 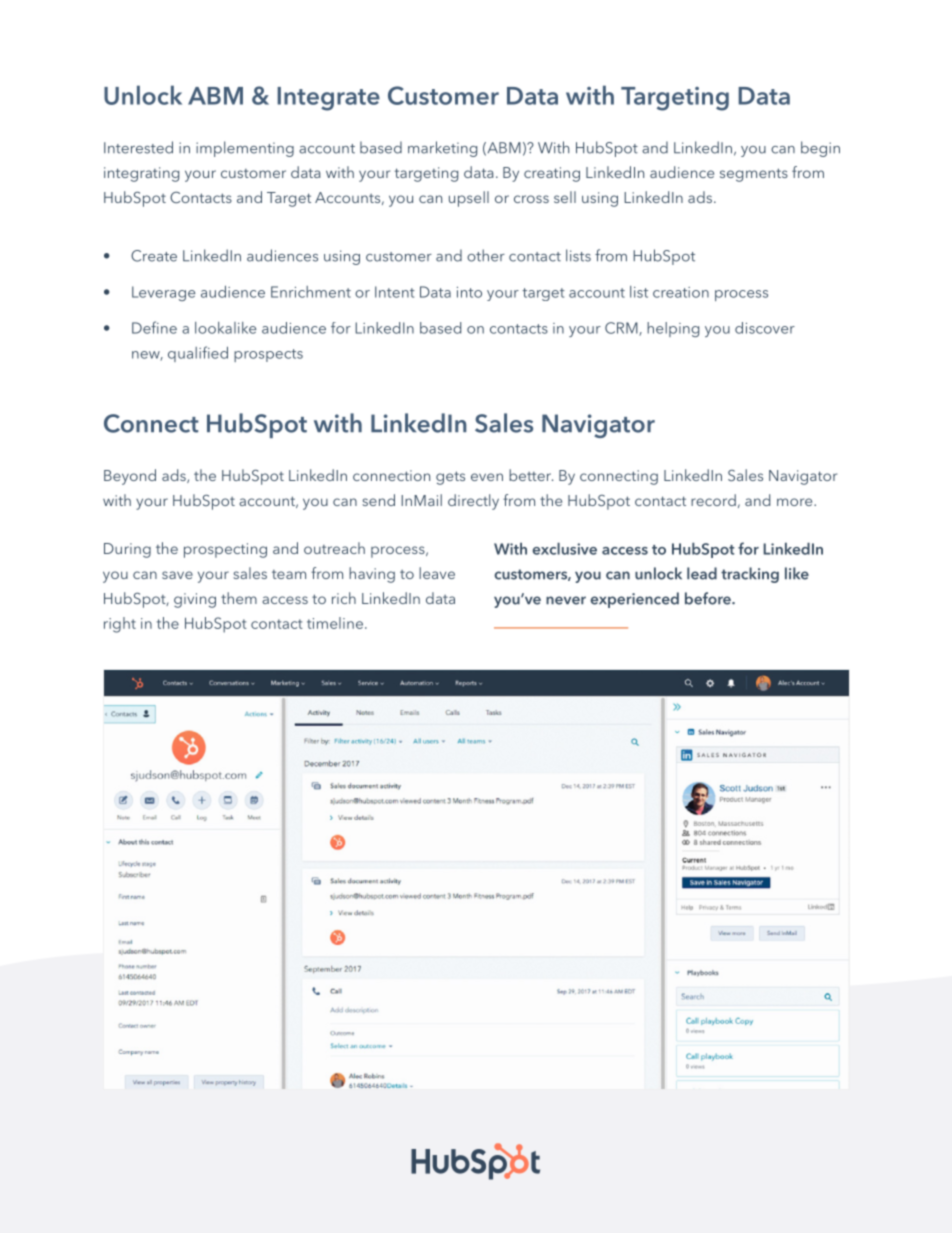 What do you see at coordinates (141, 174) in the page?
I see `integrating` at bounding box center [141, 174].
